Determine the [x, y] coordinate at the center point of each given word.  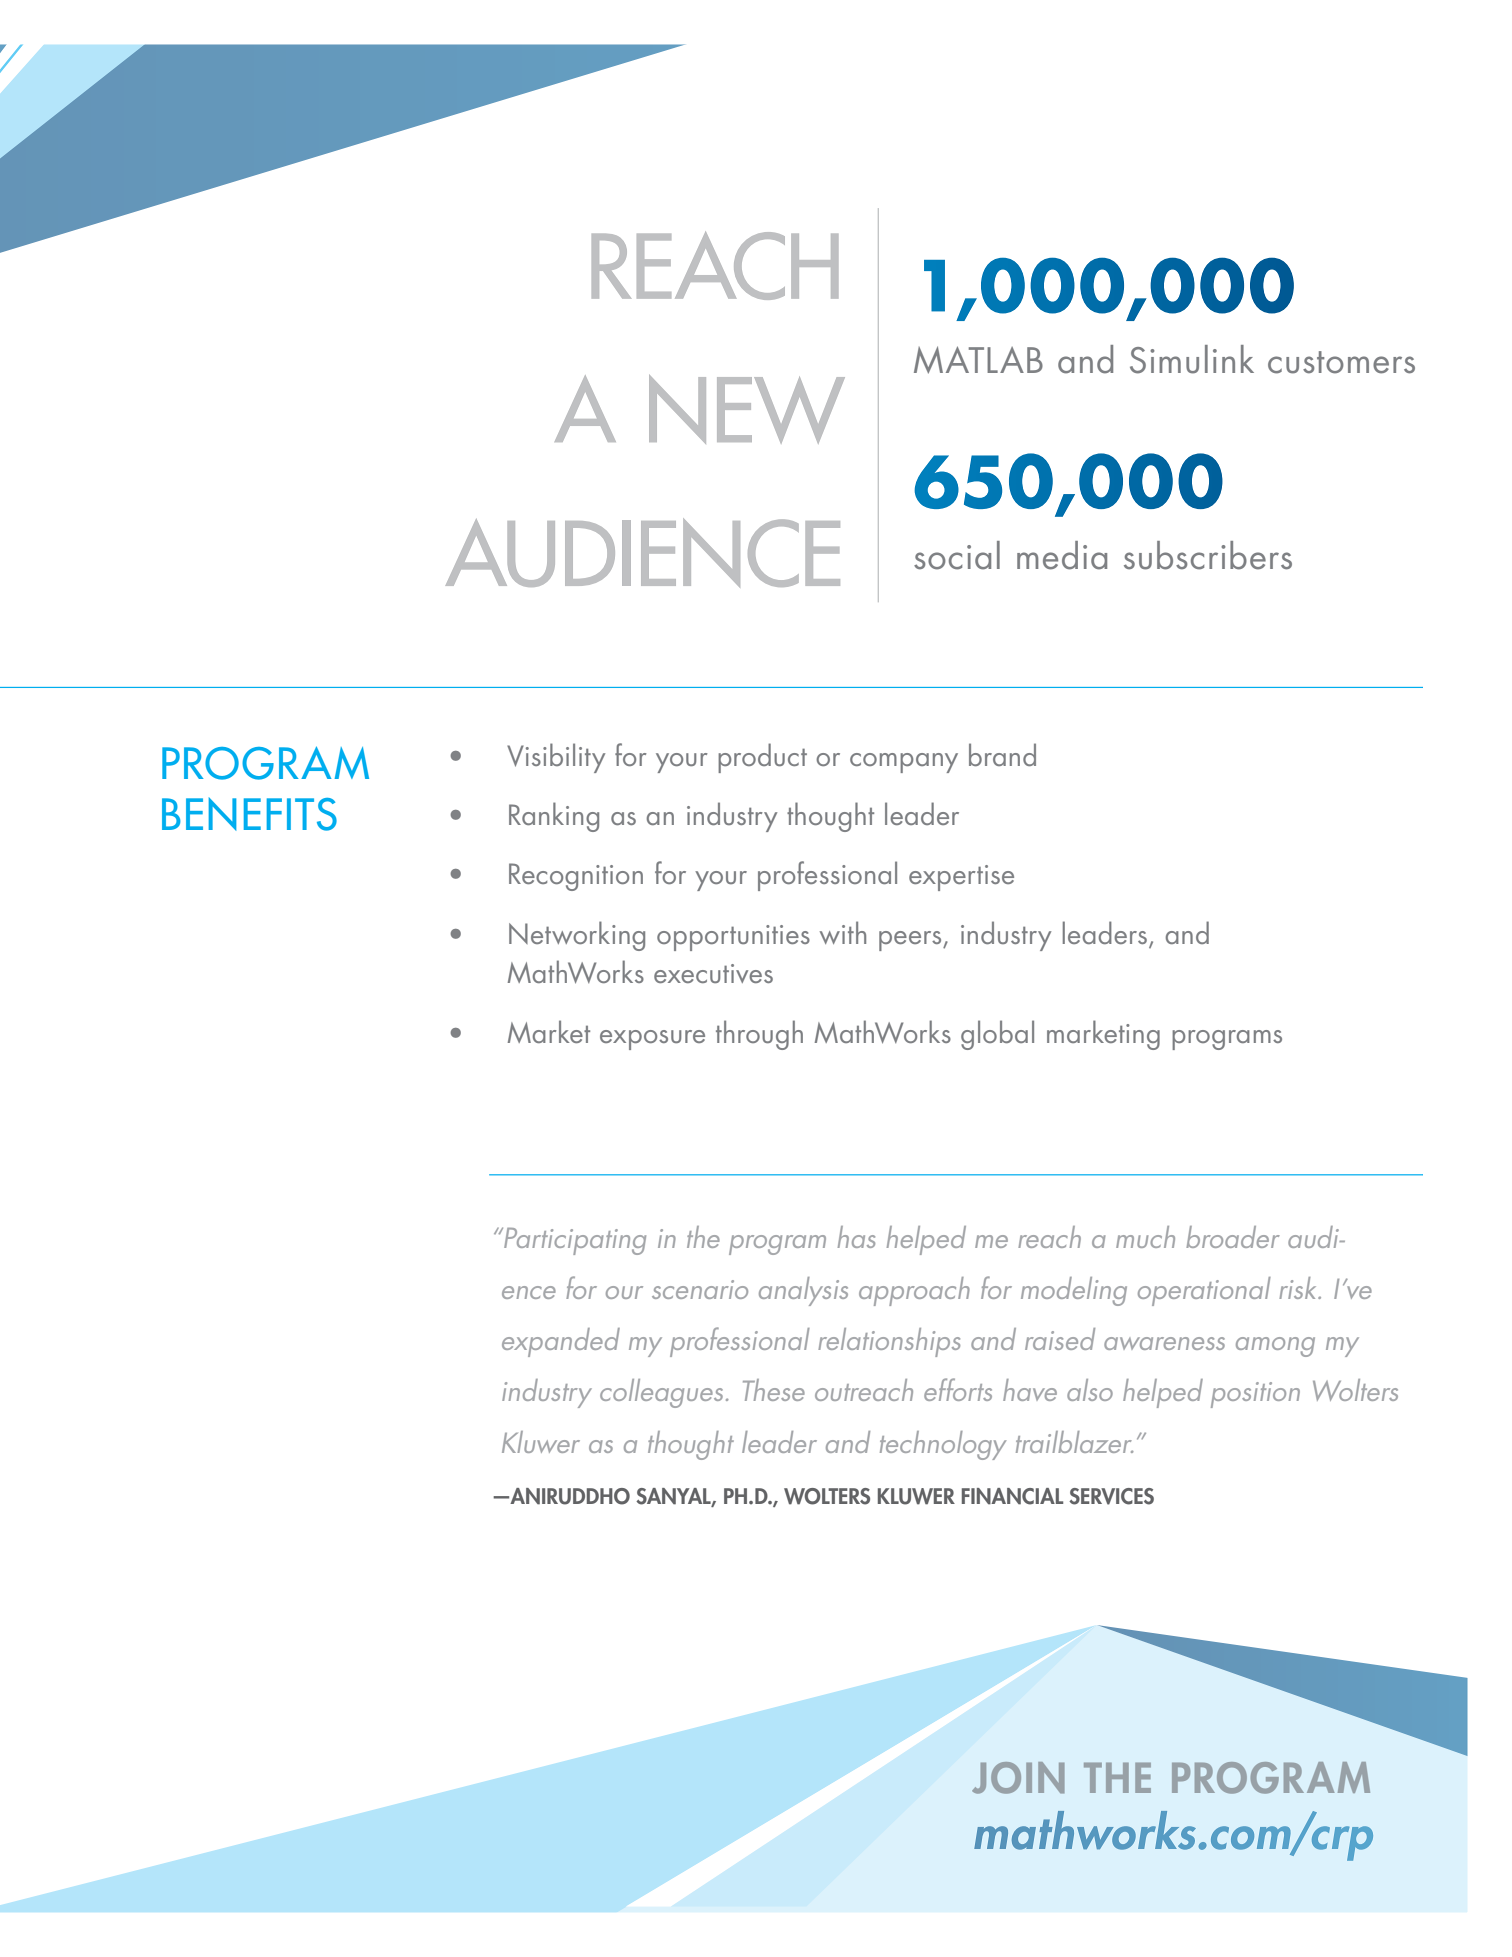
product [762, 758]
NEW [747, 409]
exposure [652, 1040]
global [997, 1035]
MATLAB [978, 360]
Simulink [1192, 359]
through [759, 1035]
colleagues [661, 1393]
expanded [561, 1342]
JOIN [1018, 1778]
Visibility [556, 758]
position [1255, 1395]
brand [1002, 754]
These [774, 1390]
